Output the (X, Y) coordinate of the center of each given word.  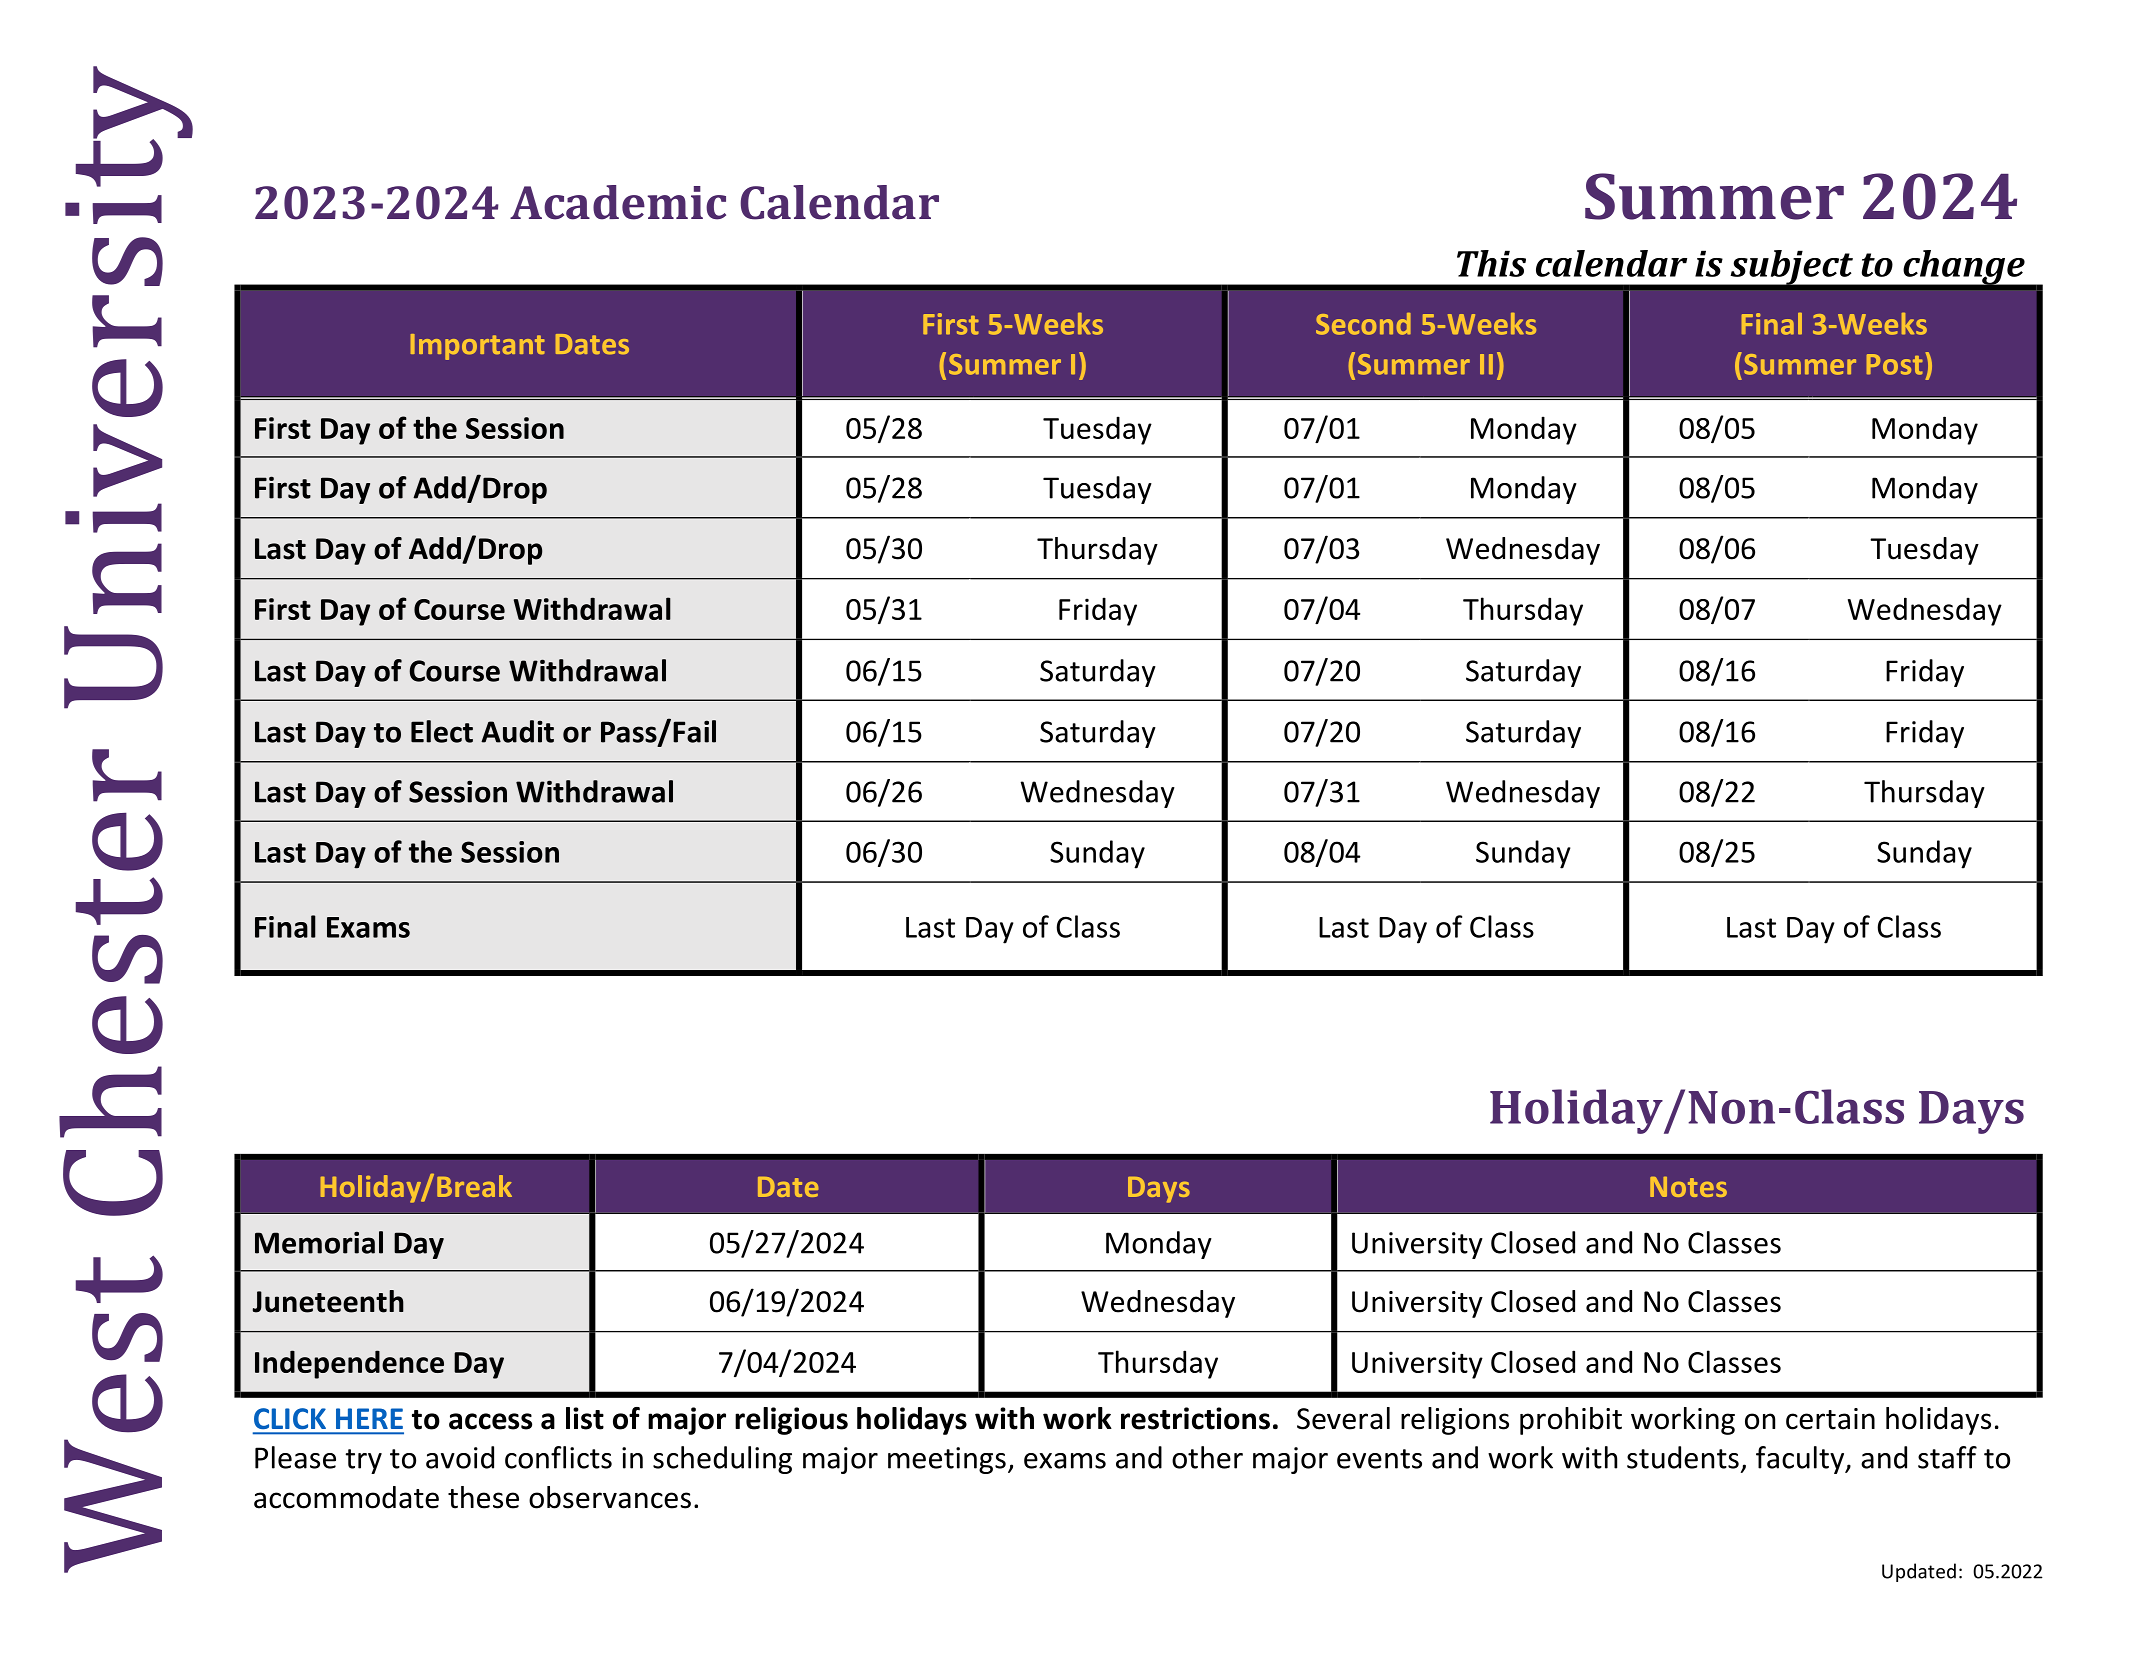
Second (1363, 324)
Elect (442, 731)
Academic (618, 202)
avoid (460, 1457)
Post (1895, 364)
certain (1830, 1419)
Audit (517, 731)
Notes (1688, 1187)
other (1207, 1457)
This (1491, 263)
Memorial (319, 1242)
